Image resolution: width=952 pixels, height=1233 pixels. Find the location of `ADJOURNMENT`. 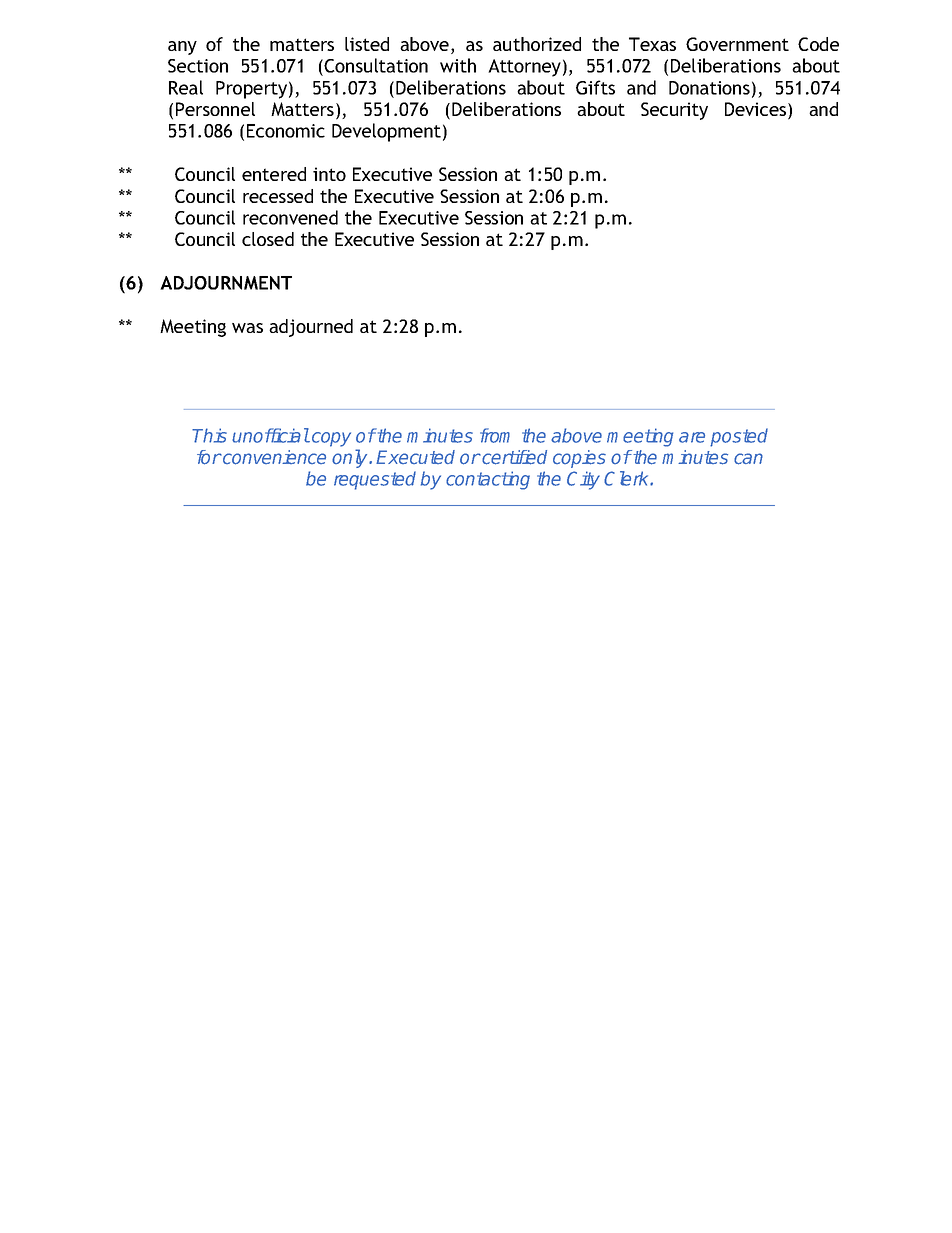

ADJOURNMENT is located at coordinates (226, 283).
